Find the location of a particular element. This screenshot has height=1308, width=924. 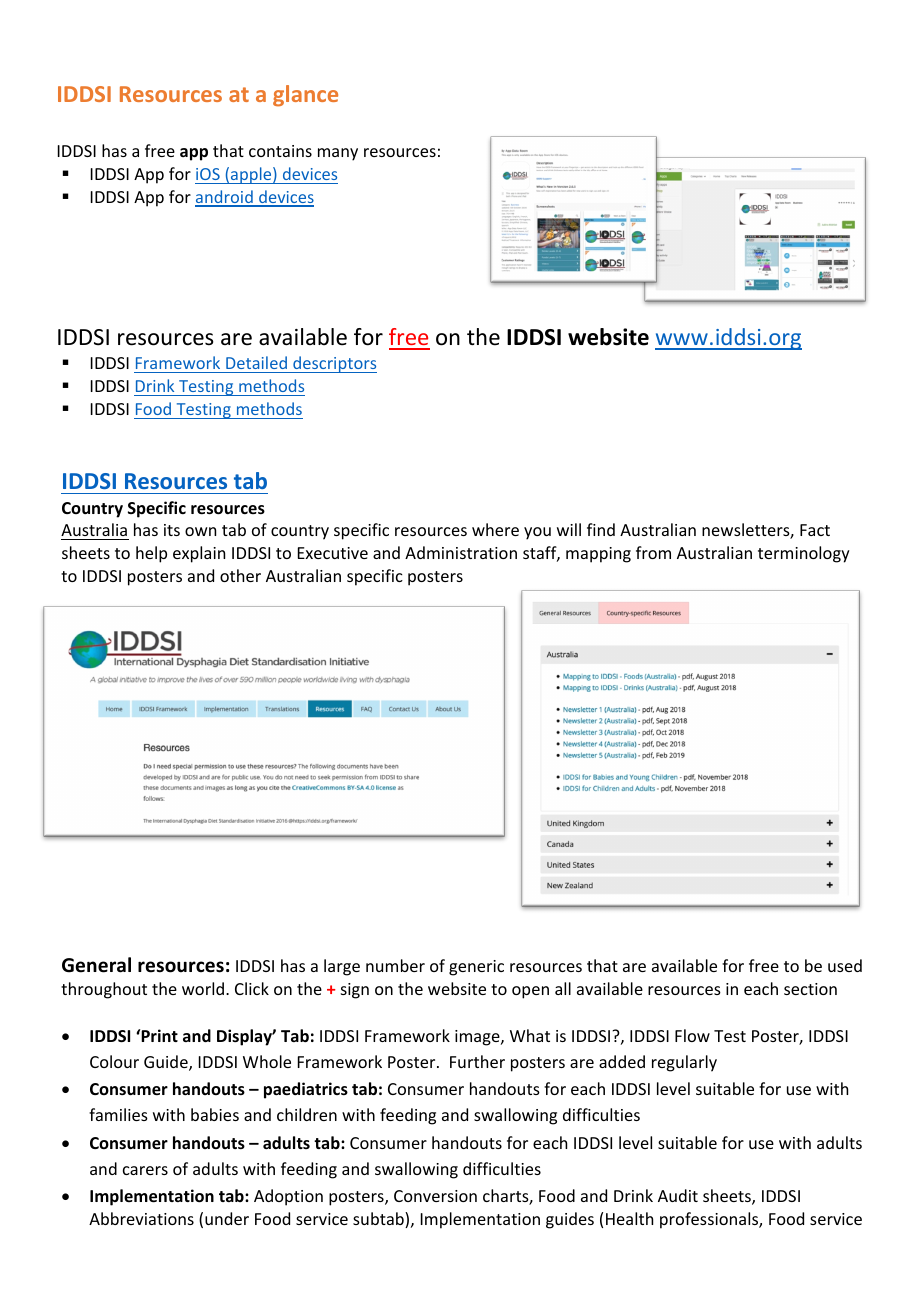

generic is located at coordinates (476, 968).
